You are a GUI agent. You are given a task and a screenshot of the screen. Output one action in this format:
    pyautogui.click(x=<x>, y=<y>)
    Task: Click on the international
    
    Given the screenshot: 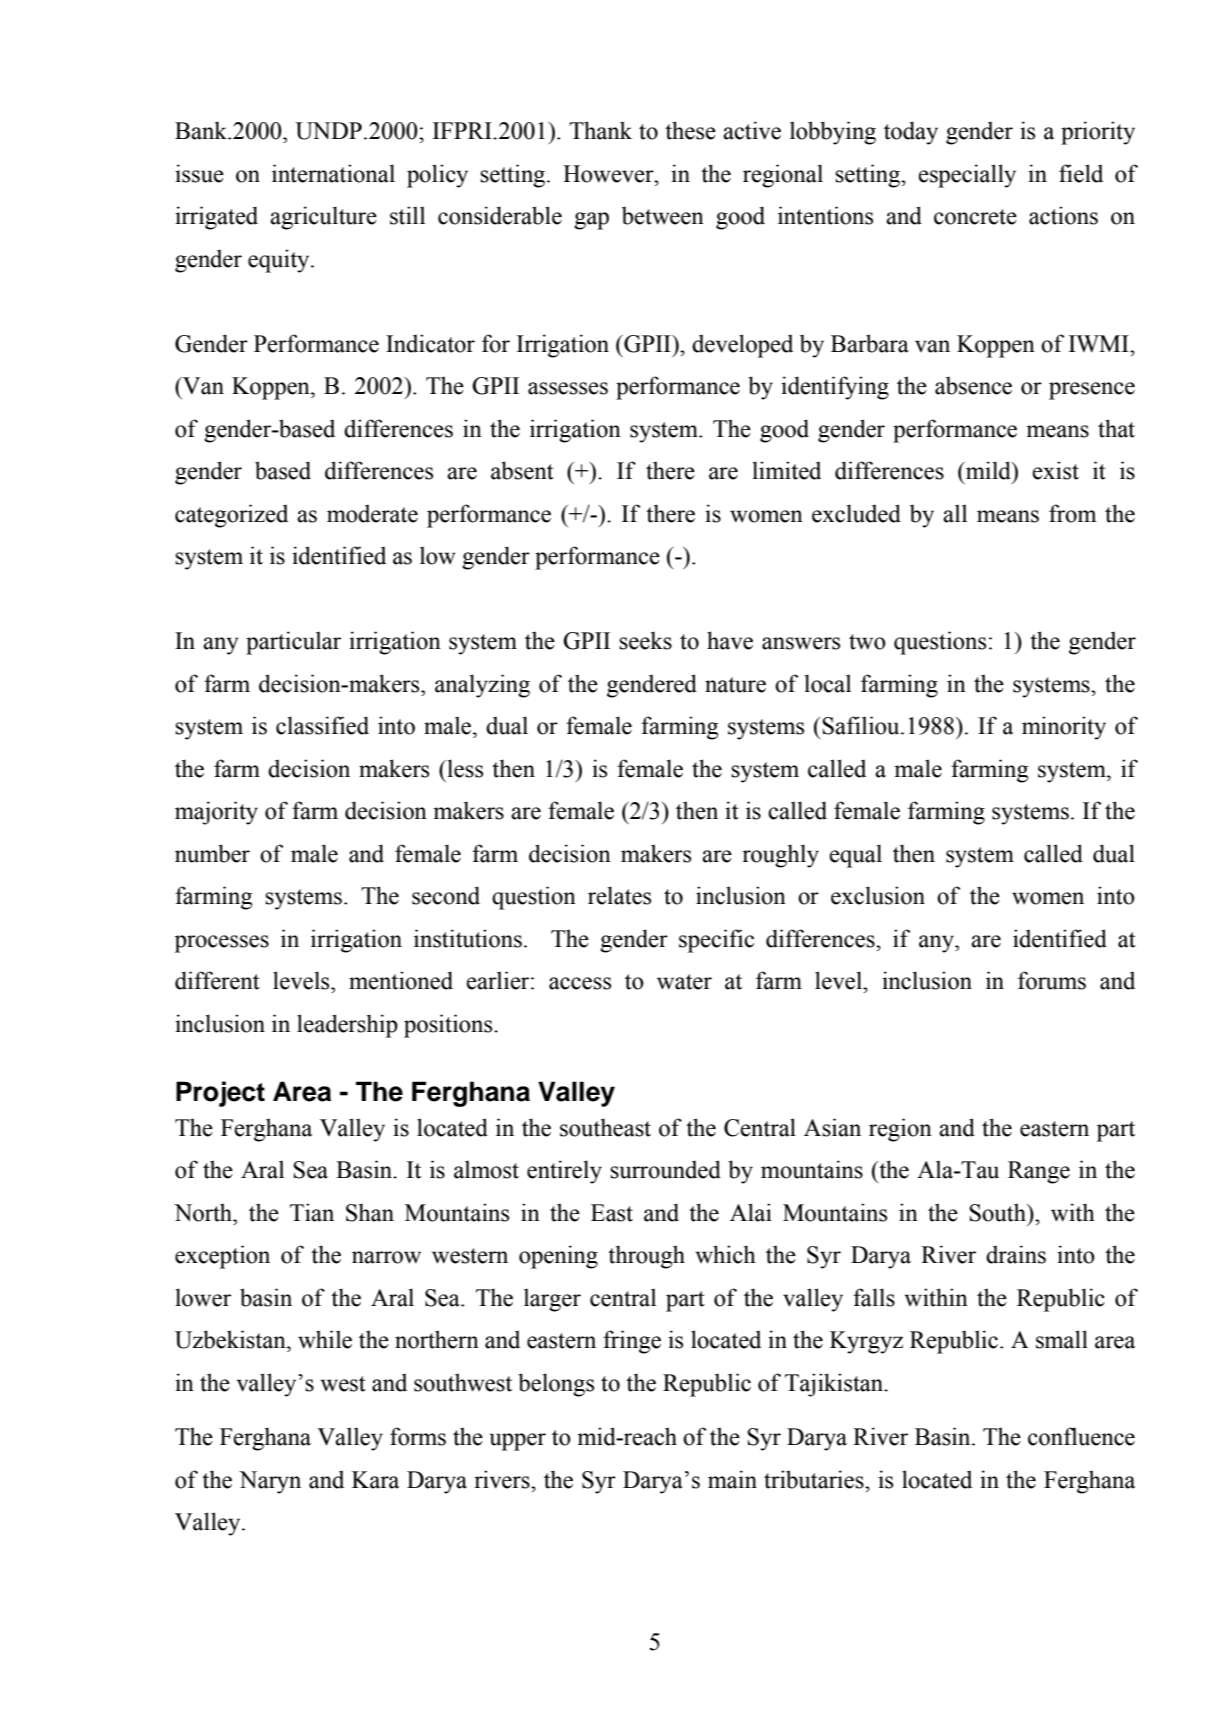 What is the action you would take?
    pyautogui.click(x=333, y=173)
